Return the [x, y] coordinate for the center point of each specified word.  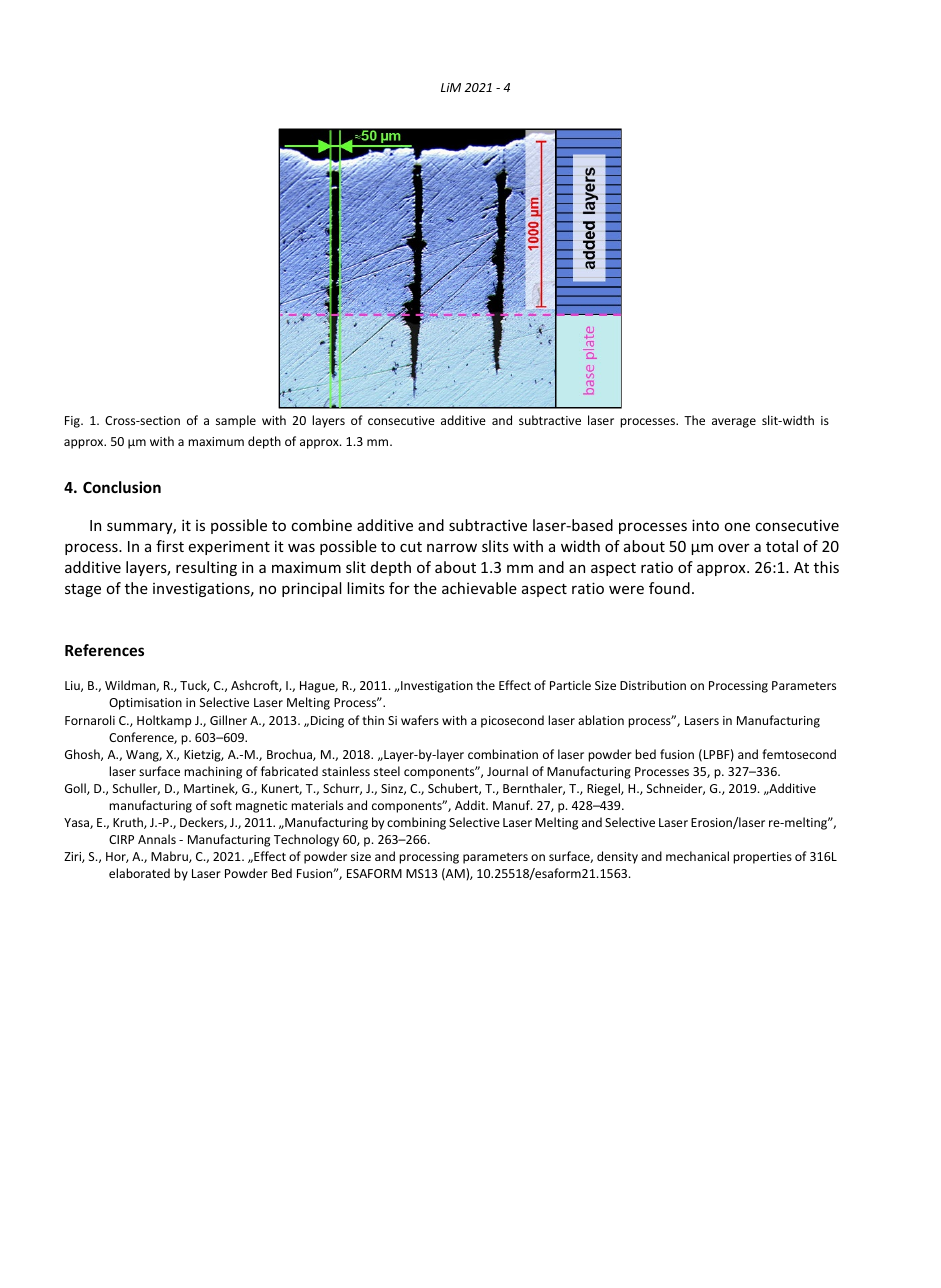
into [705, 525]
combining [416, 823]
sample [236, 421]
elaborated [139, 873]
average [734, 423]
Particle [570, 685]
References [104, 650]
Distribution [653, 685]
